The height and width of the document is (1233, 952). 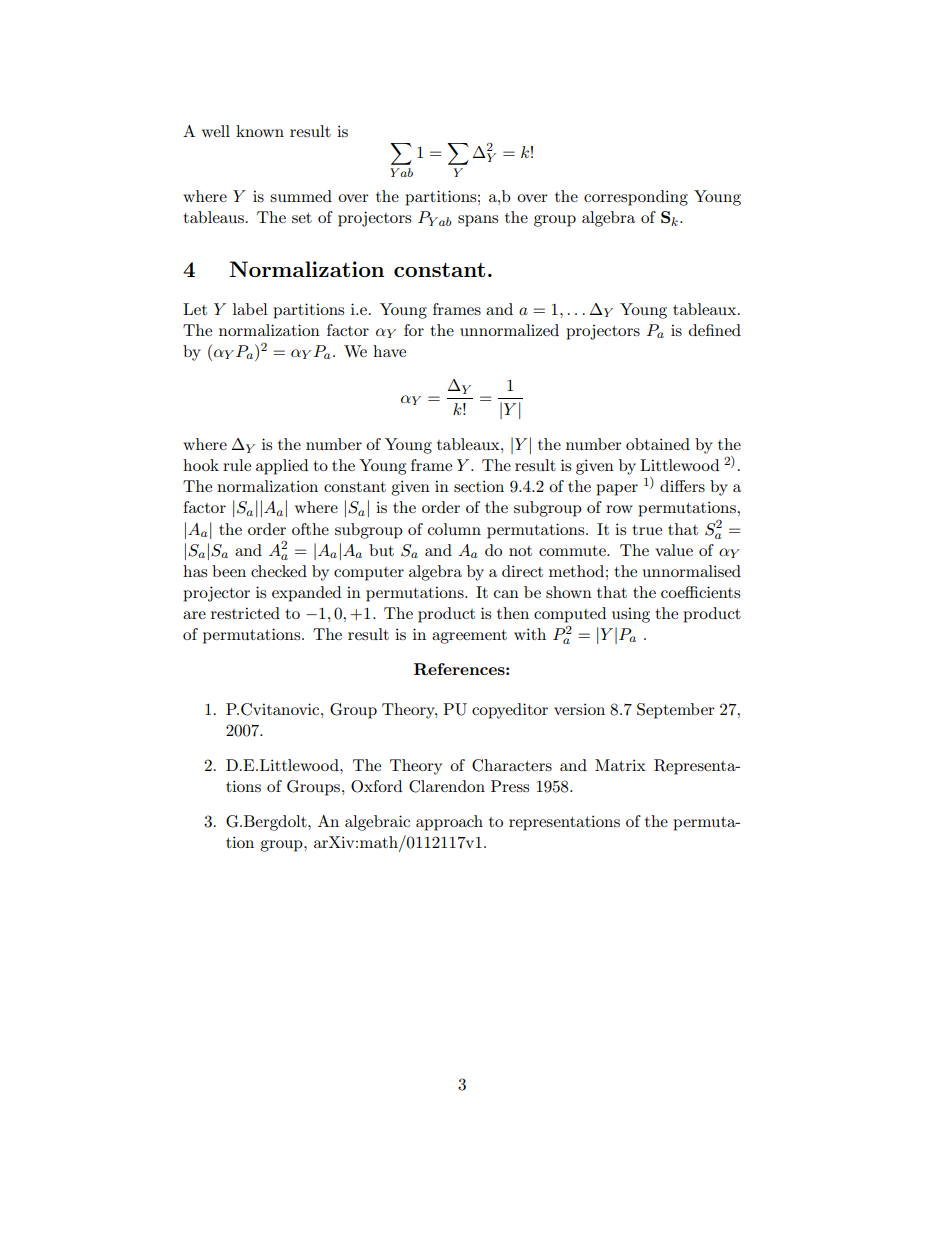 I want to click on rule, so click(x=237, y=465).
